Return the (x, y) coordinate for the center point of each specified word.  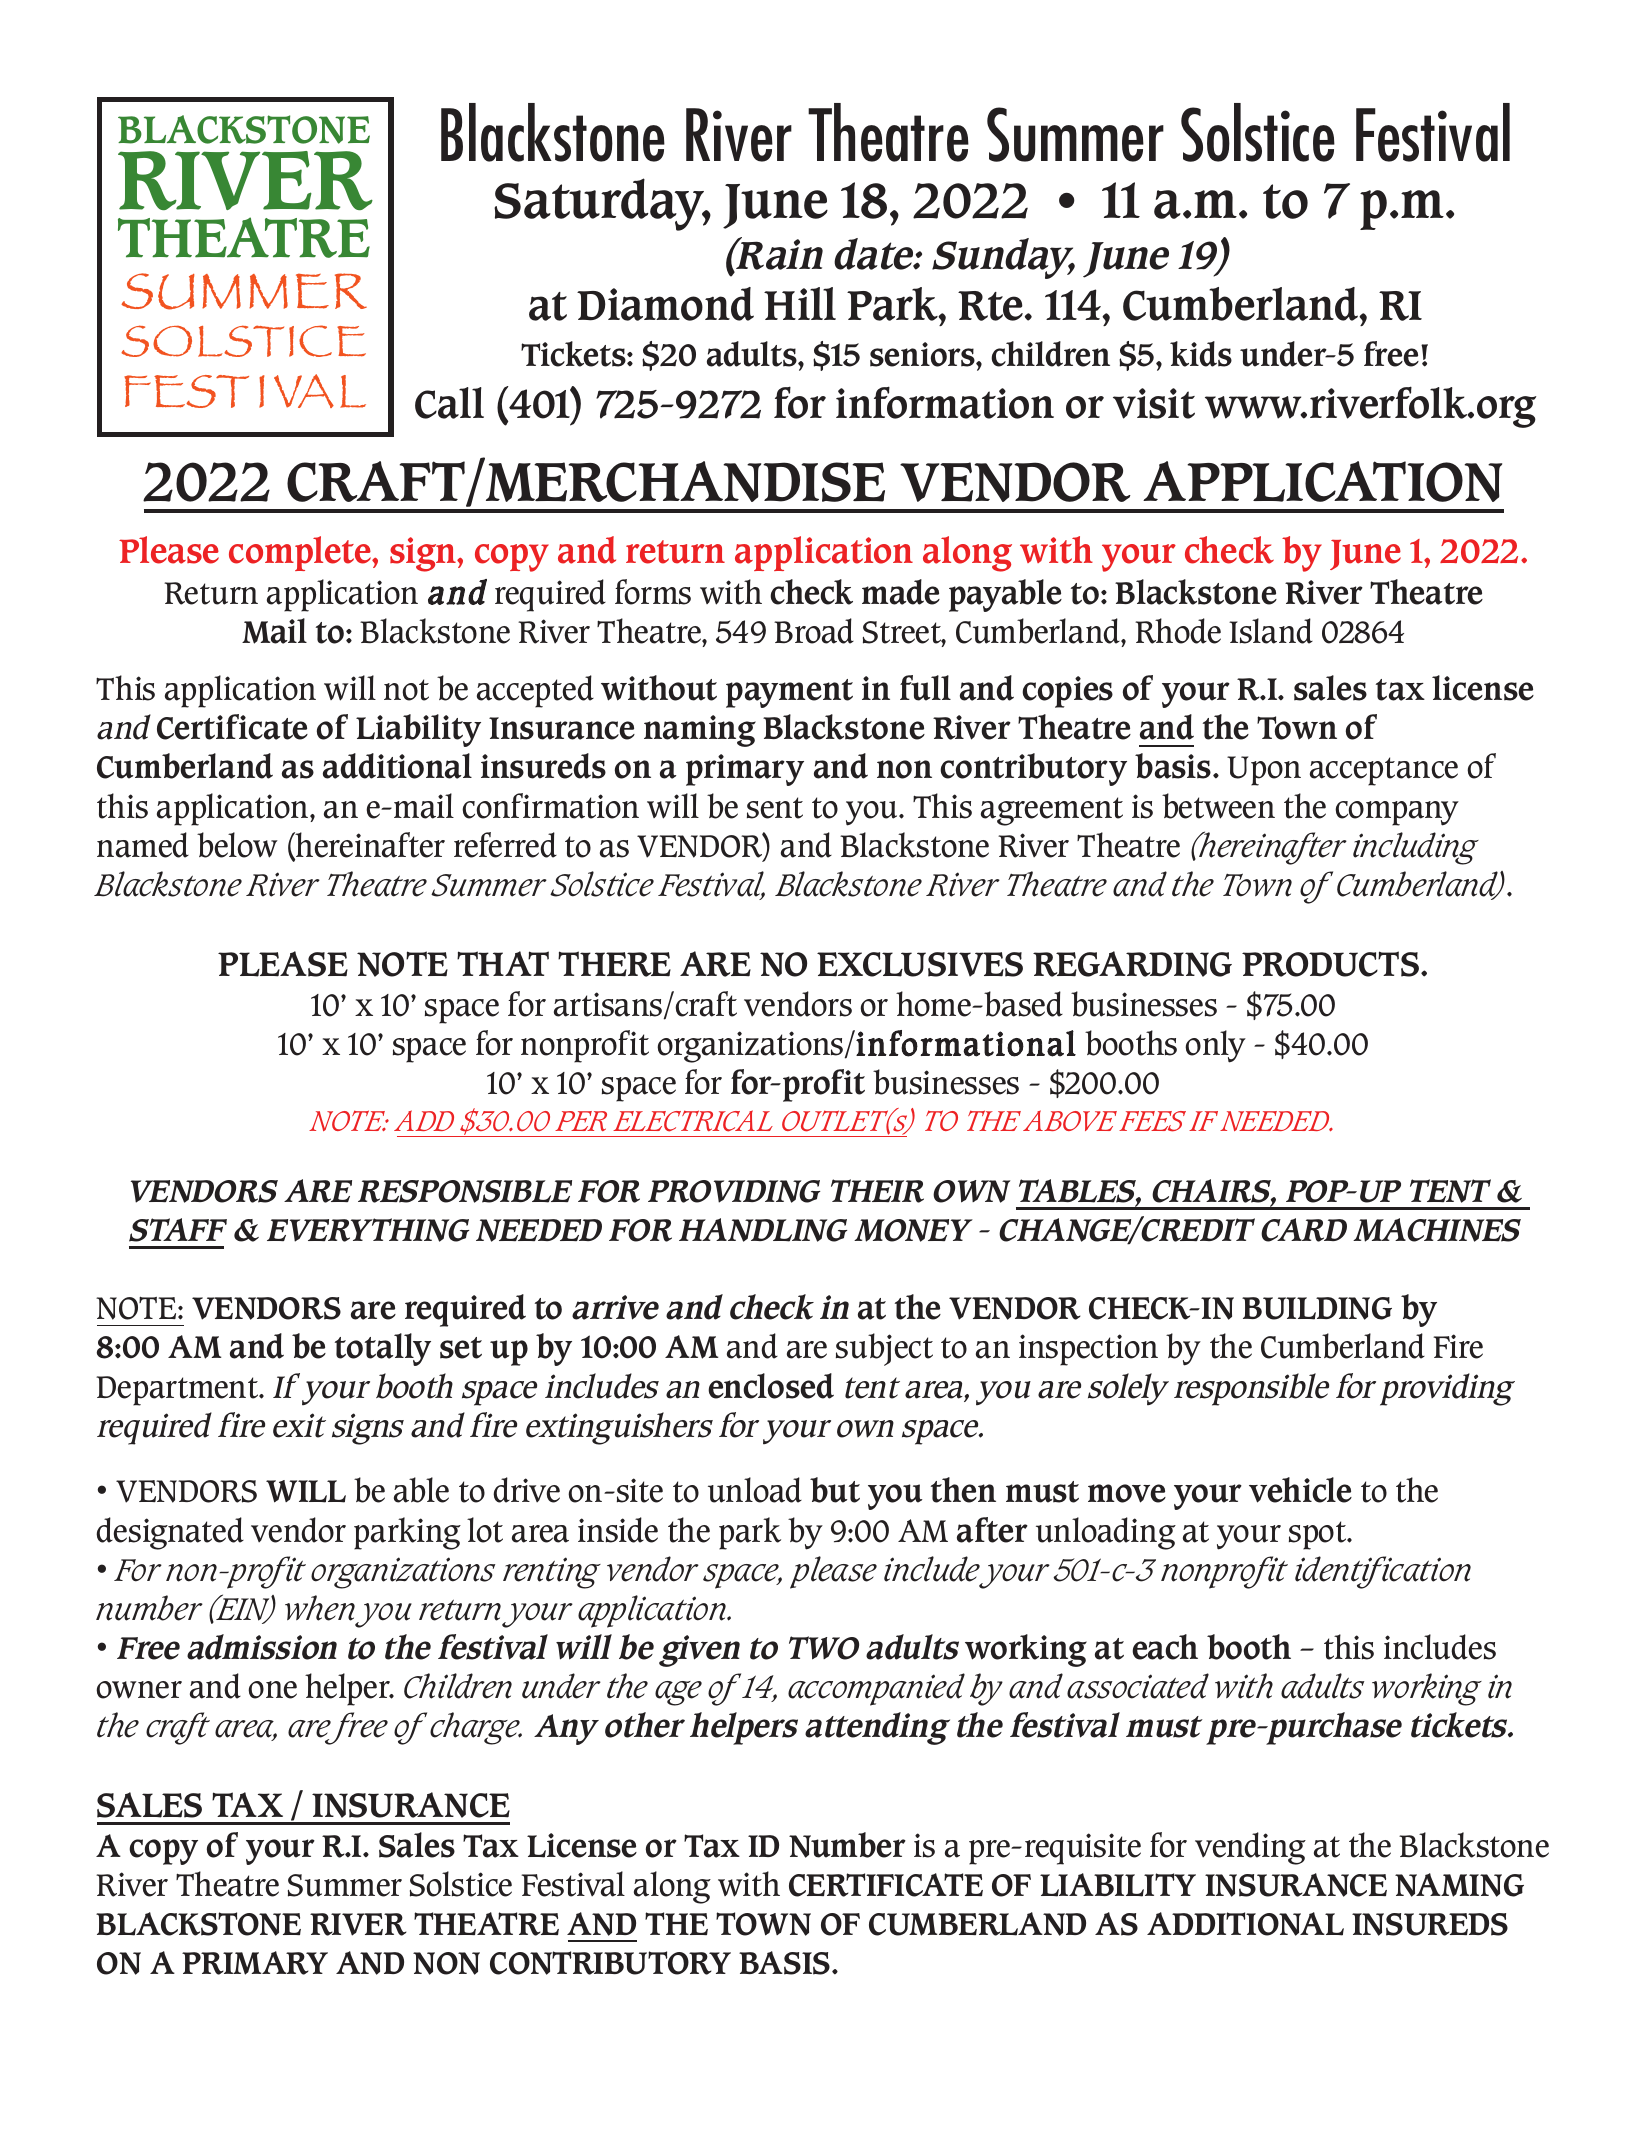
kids (1201, 354)
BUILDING (1317, 1308)
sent (775, 808)
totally (383, 1349)
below (237, 845)
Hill (800, 303)
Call (449, 403)
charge (476, 1728)
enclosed (771, 1386)
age (678, 1693)
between (1218, 806)
